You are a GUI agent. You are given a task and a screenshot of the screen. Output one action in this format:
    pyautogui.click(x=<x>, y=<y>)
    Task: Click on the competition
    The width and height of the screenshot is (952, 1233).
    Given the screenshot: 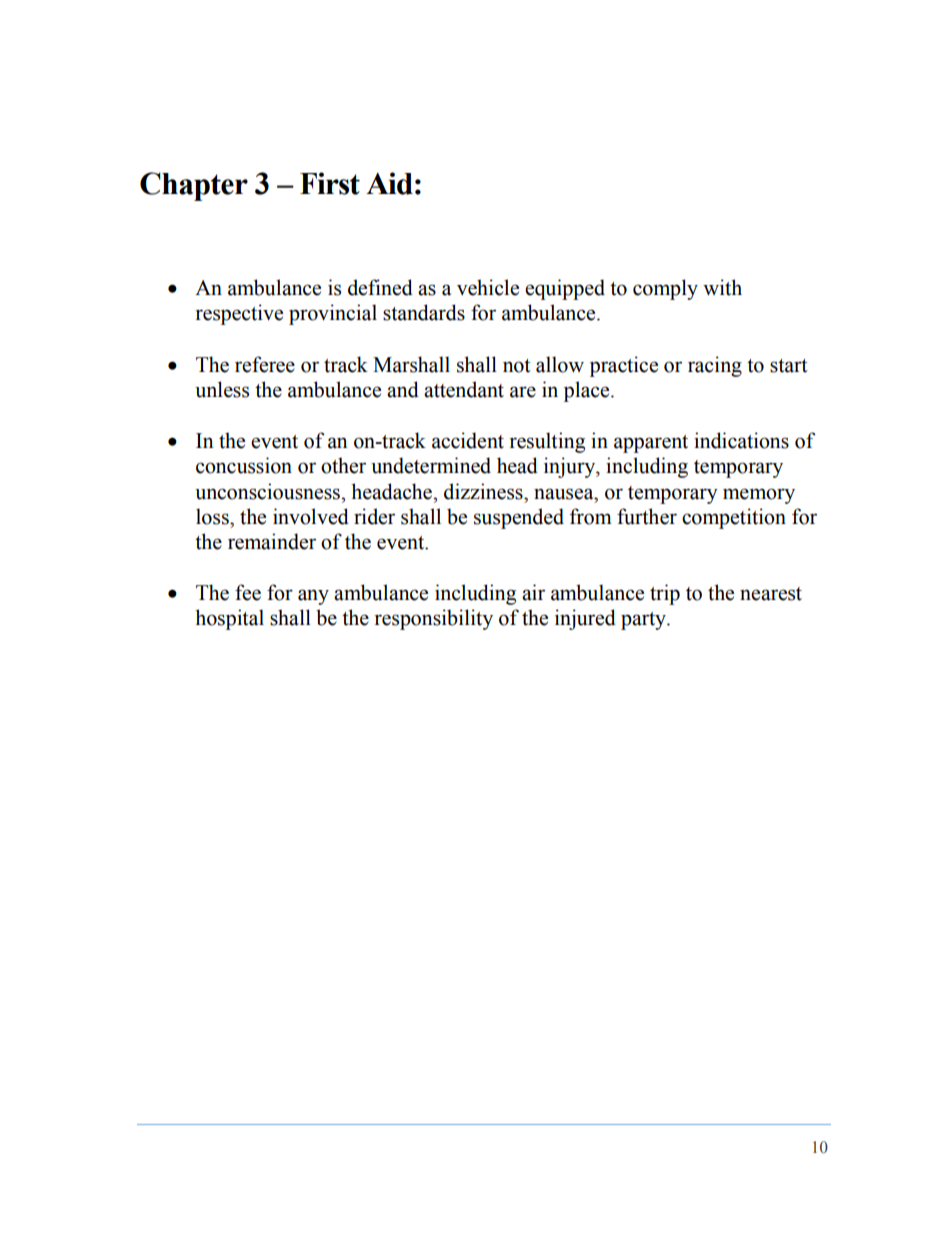 What is the action you would take?
    pyautogui.click(x=734, y=518)
